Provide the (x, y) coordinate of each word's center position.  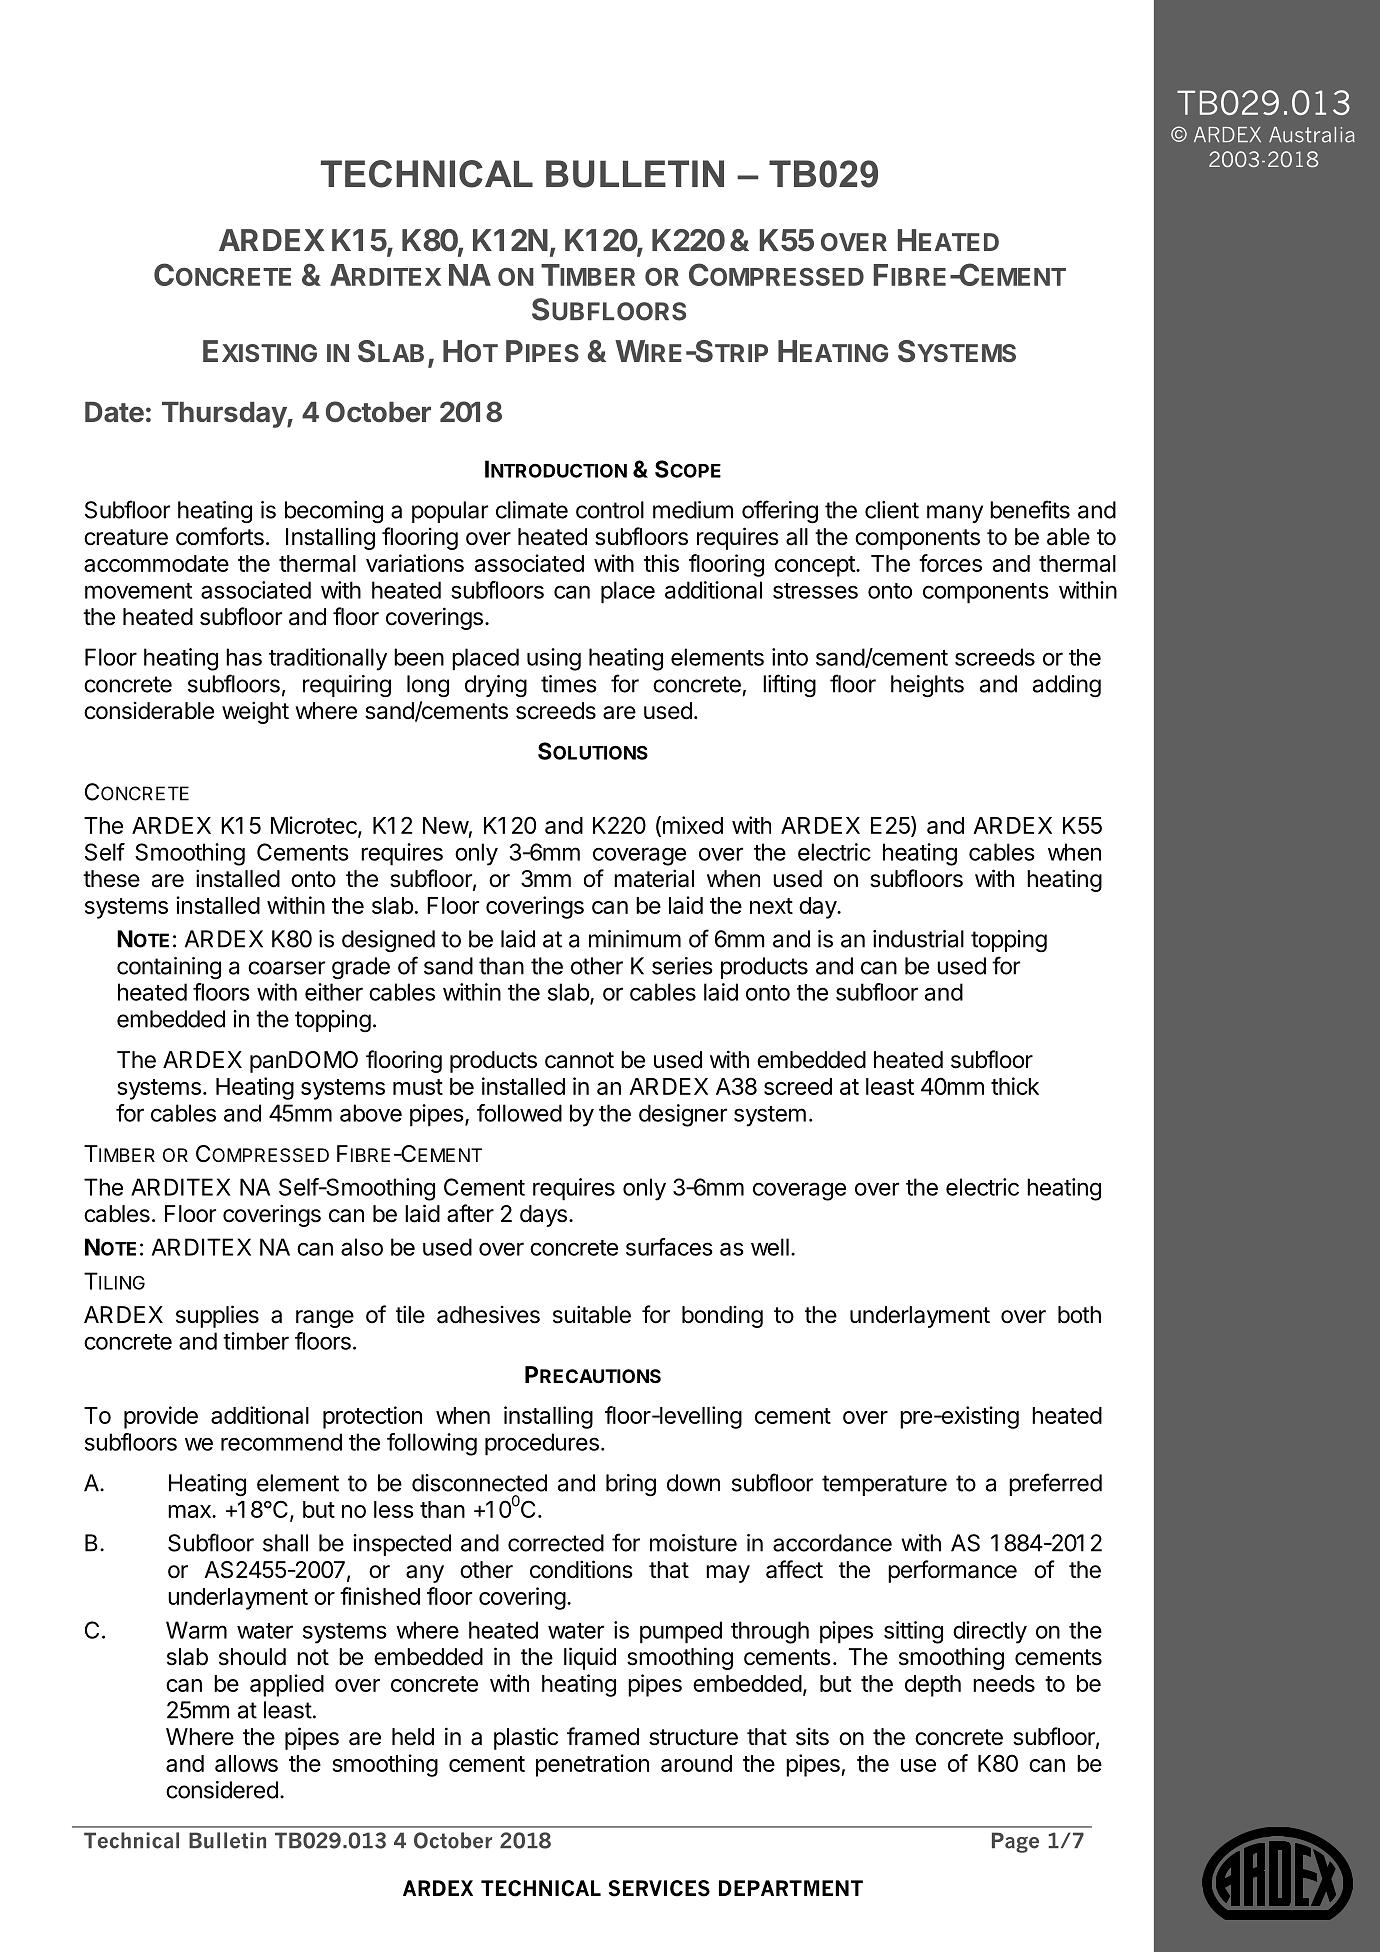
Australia (1312, 135)
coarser (286, 968)
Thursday (225, 415)
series (682, 966)
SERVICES (659, 1888)
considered (222, 1790)
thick (1015, 1086)
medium (693, 510)
